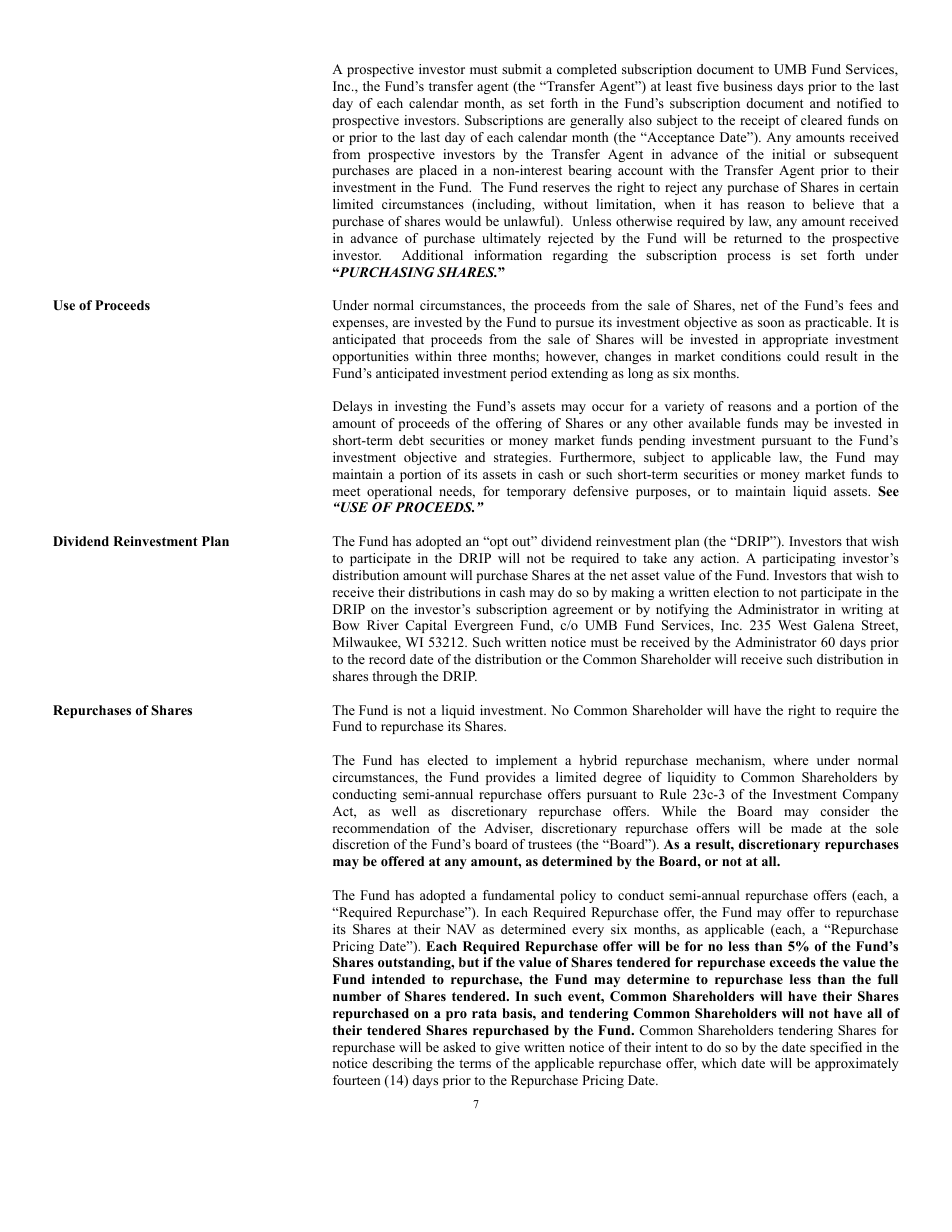 The height and width of the page is (1232, 952). I want to click on describing, so click(403, 1064).
